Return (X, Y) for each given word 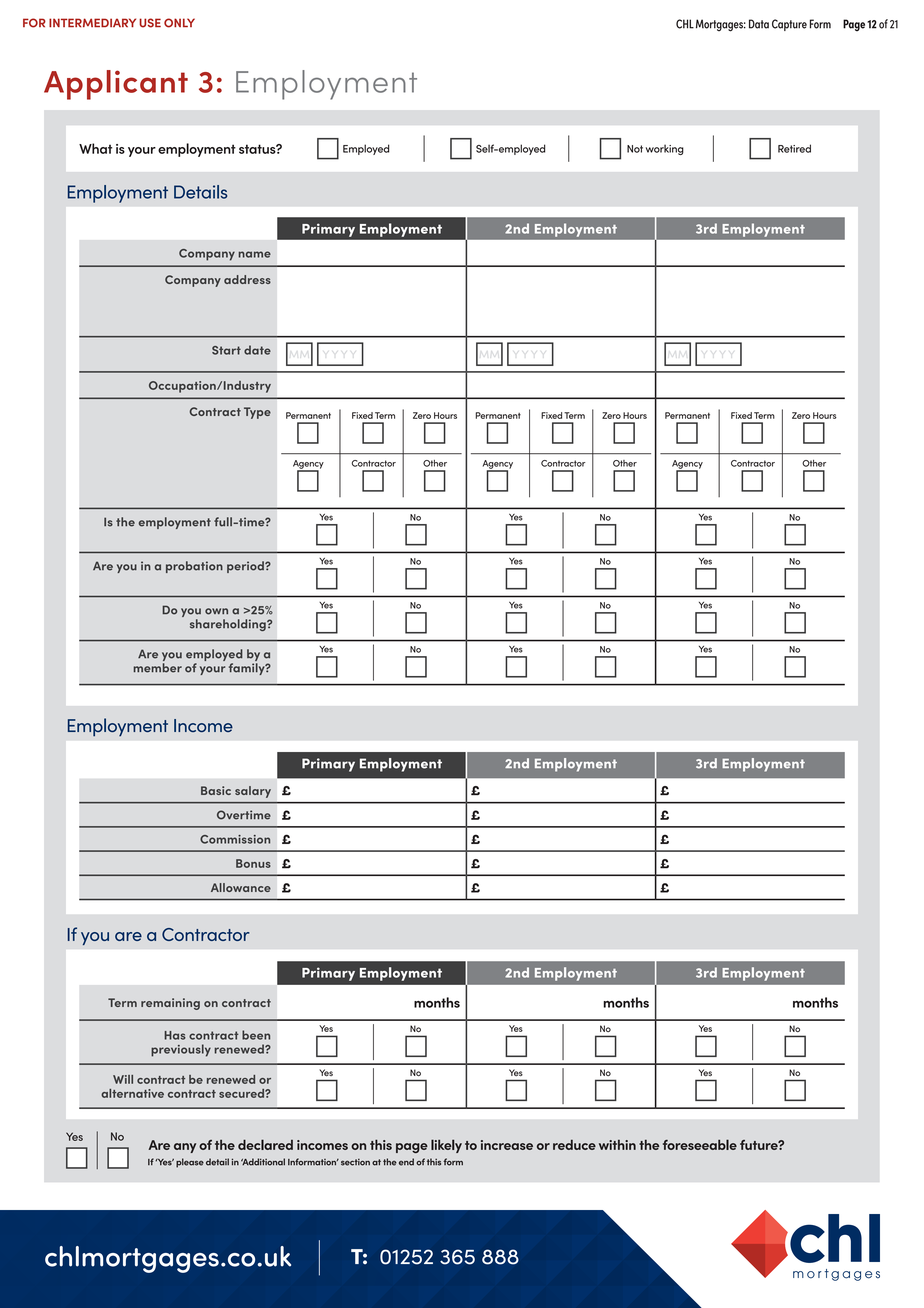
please (190, 1163)
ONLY (179, 23)
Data (759, 24)
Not (635, 149)
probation (194, 567)
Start (226, 350)
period (246, 567)
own (216, 611)
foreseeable (700, 1144)
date (257, 350)
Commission (235, 839)
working (665, 149)
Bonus (253, 863)
